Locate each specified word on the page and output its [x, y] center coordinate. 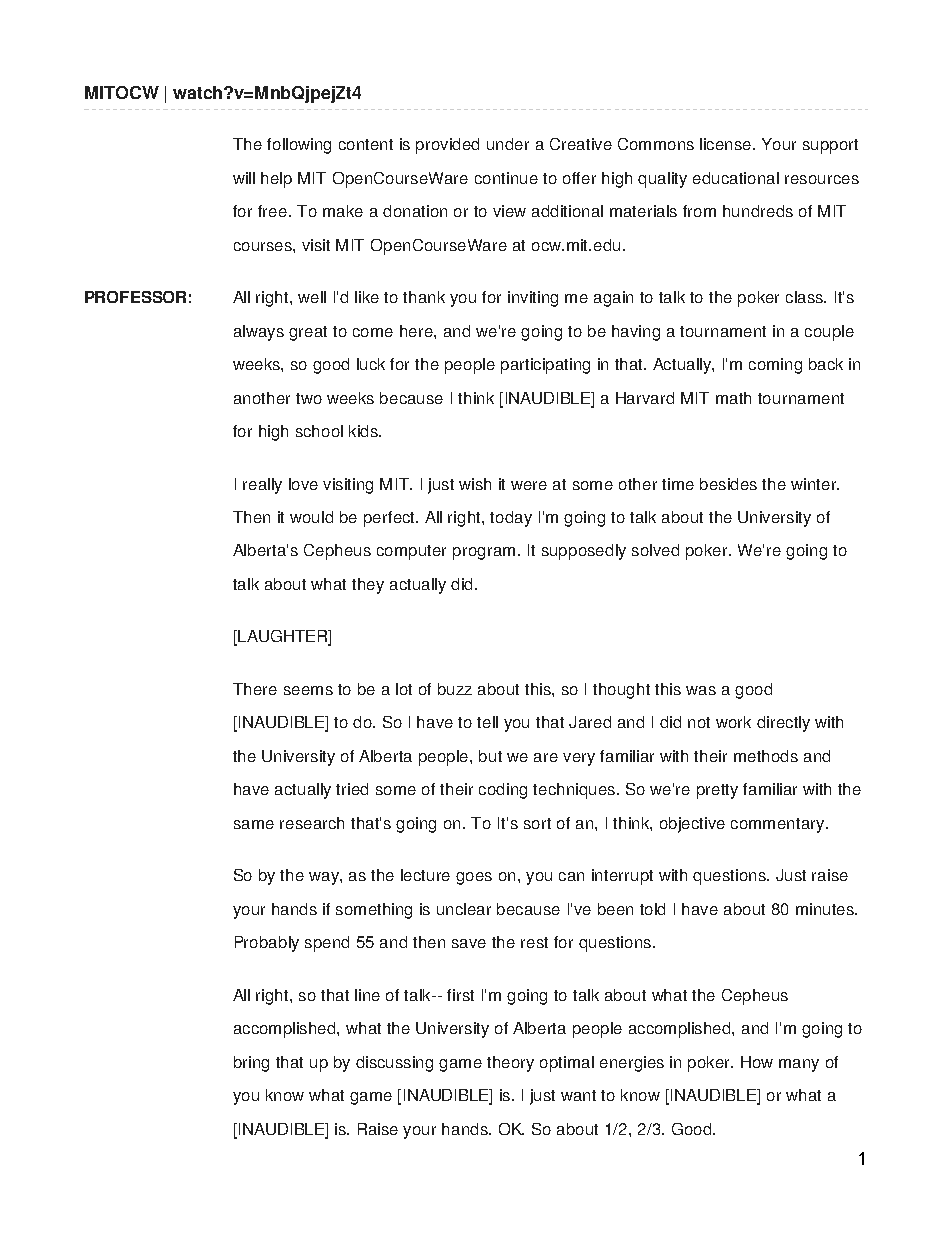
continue [506, 178]
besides [728, 484]
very [579, 759]
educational [736, 178]
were [529, 485]
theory [510, 1064]
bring [251, 1064]
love [303, 484]
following [299, 146]
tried [352, 789]
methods [766, 756]
